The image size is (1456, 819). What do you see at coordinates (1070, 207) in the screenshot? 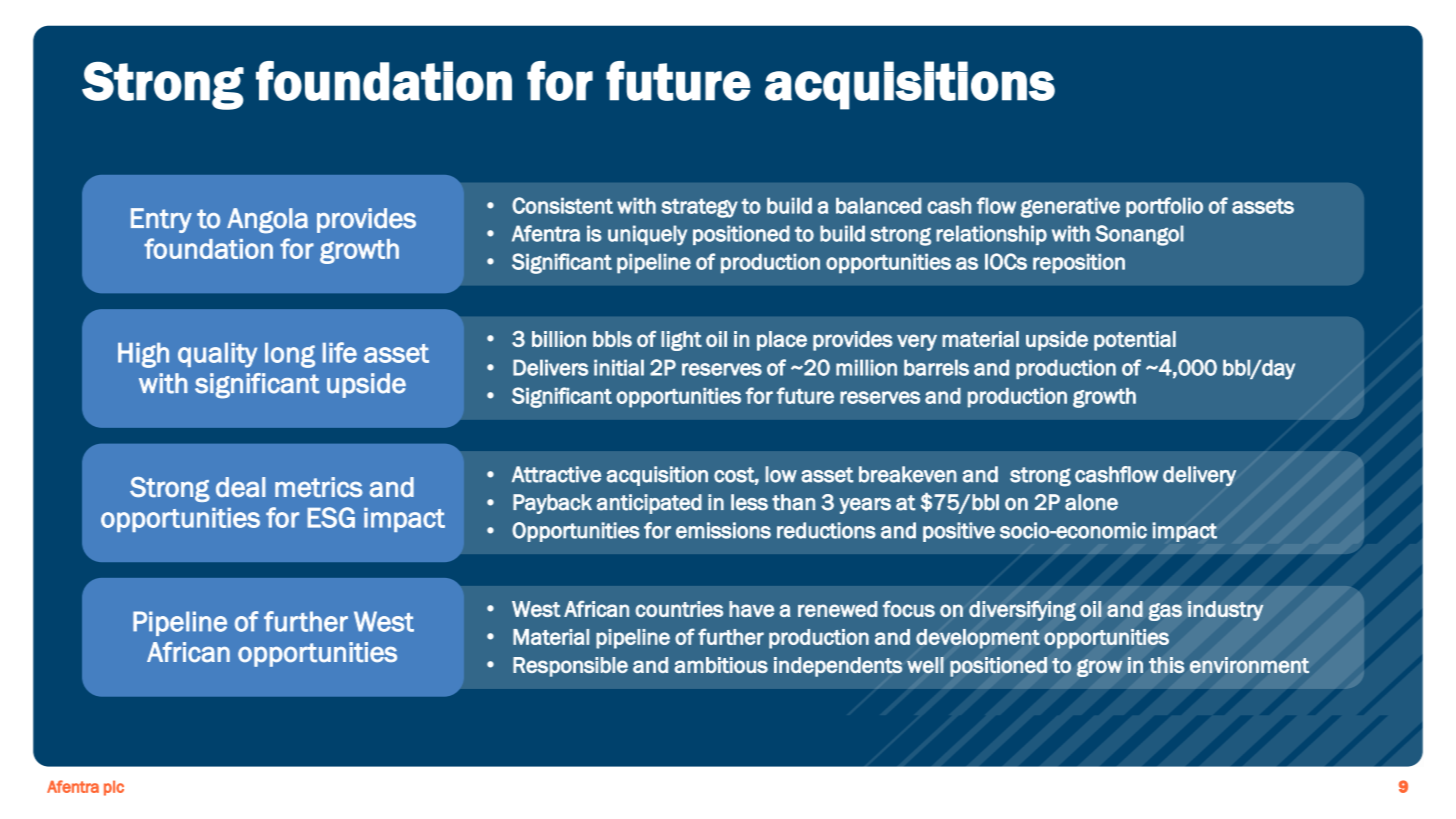
I see `generative` at bounding box center [1070, 207].
